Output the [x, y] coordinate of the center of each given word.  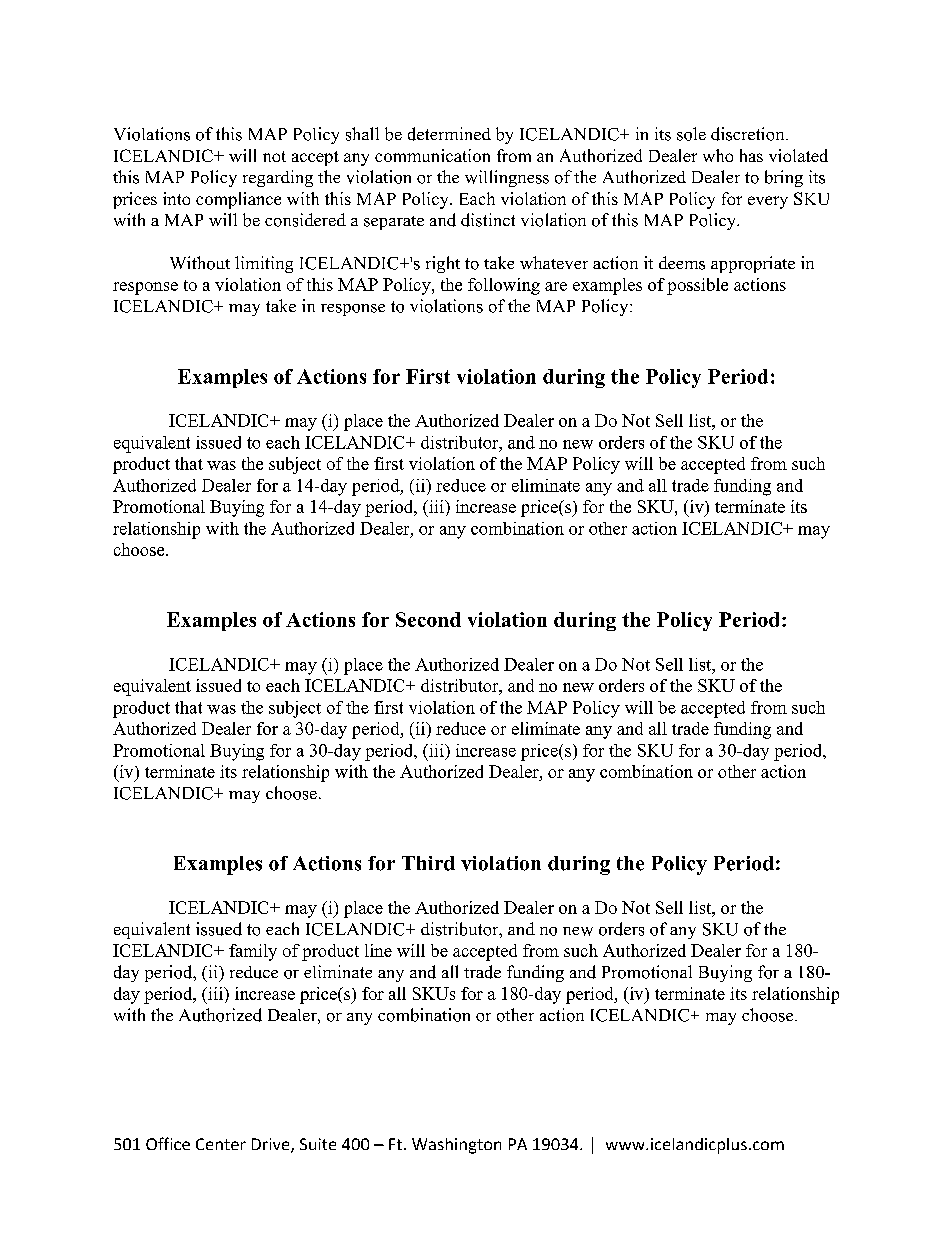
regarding [278, 178]
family [253, 952]
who [718, 155]
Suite [318, 1144]
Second [428, 619]
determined [449, 134]
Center [221, 1144]
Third [428, 863]
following [504, 286]
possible [697, 286]
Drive [272, 1145]
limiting [264, 264]
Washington [456, 1146]
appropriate [753, 264]
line [378, 950]
